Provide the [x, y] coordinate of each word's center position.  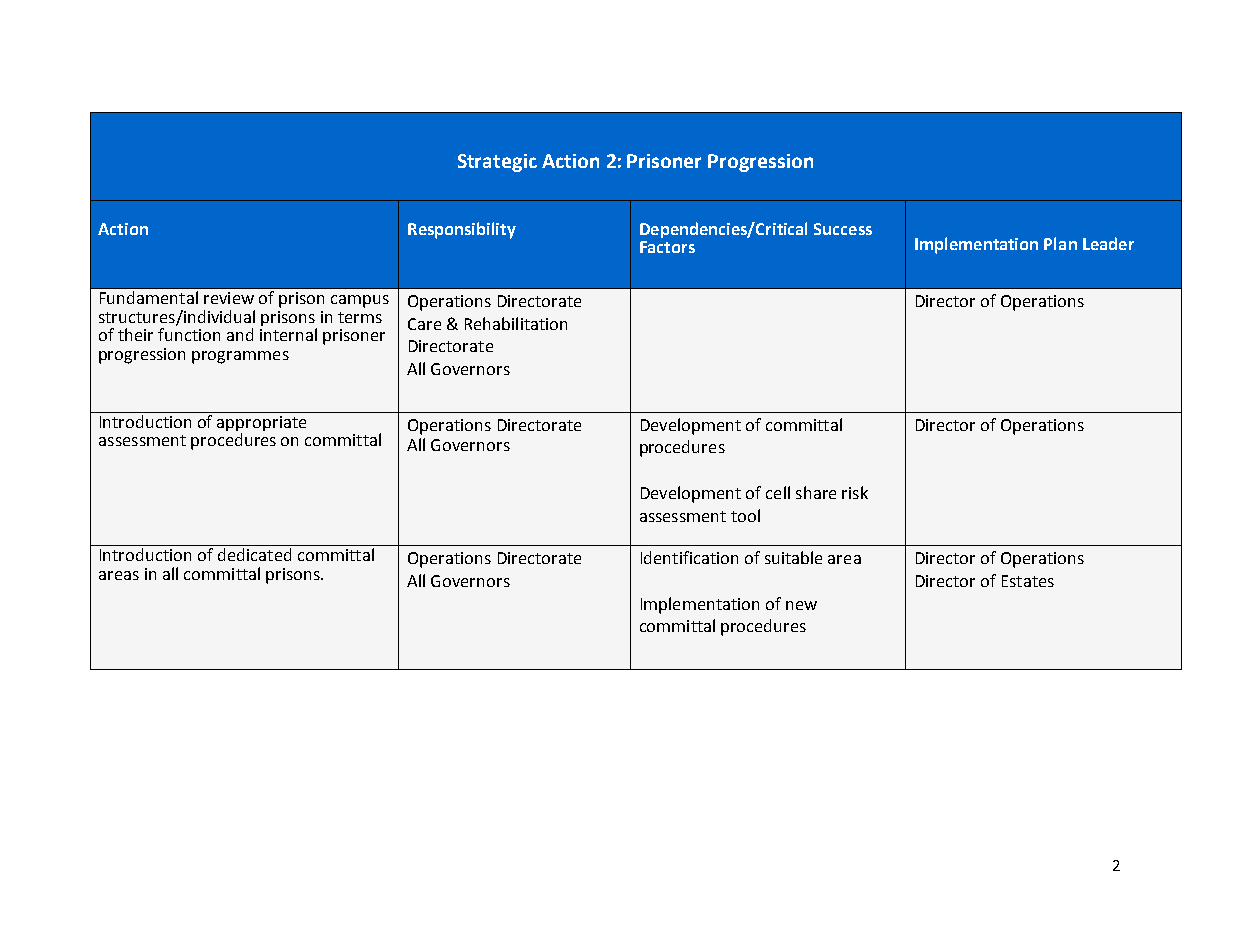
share [816, 492]
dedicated [254, 554]
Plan [1060, 243]
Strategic [497, 163]
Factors [667, 247]
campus [360, 301]
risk [855, 492]
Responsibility [462, 230]
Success [843, 229]
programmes [240, 357]
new [801, 605]
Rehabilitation [516, 323]
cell [778, 492]
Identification [689, 557]
